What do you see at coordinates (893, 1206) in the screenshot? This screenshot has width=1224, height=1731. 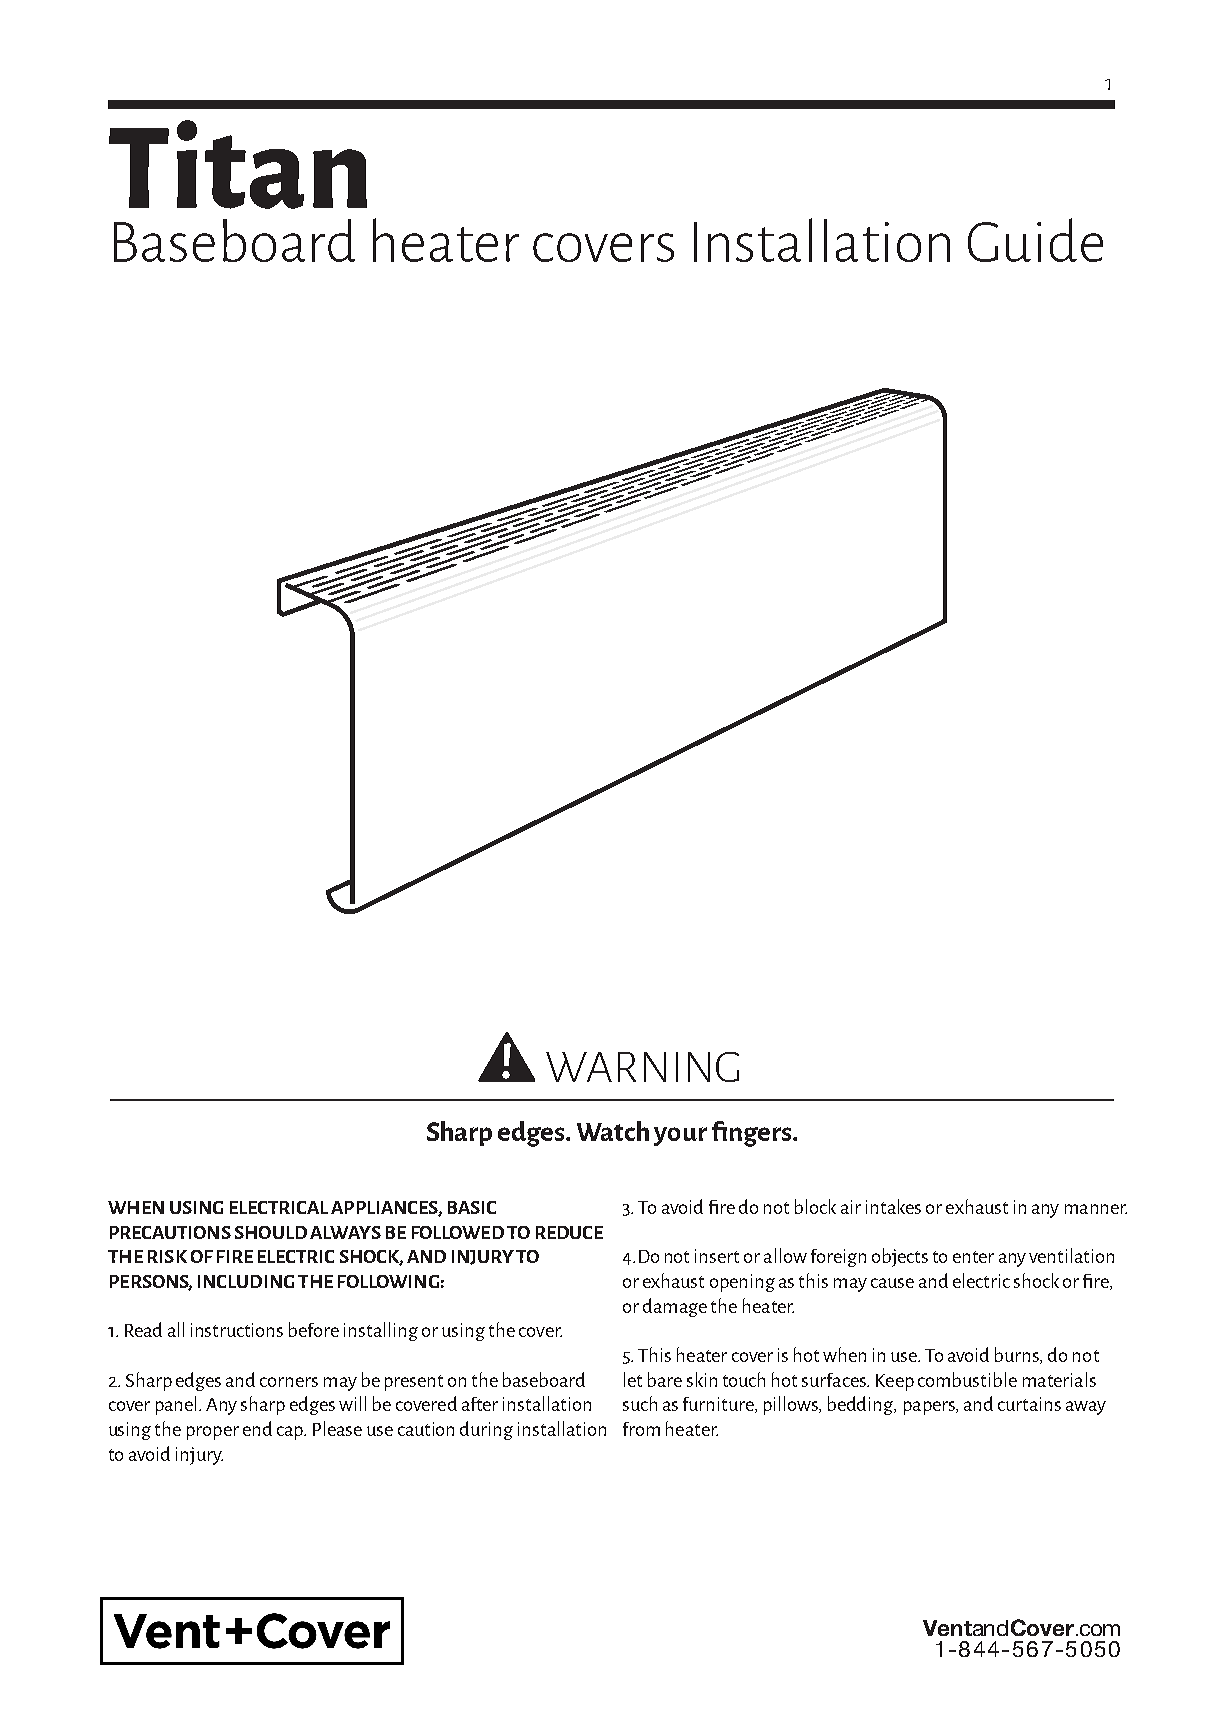 I see `intakes` at bounding box center [893, 1206].
